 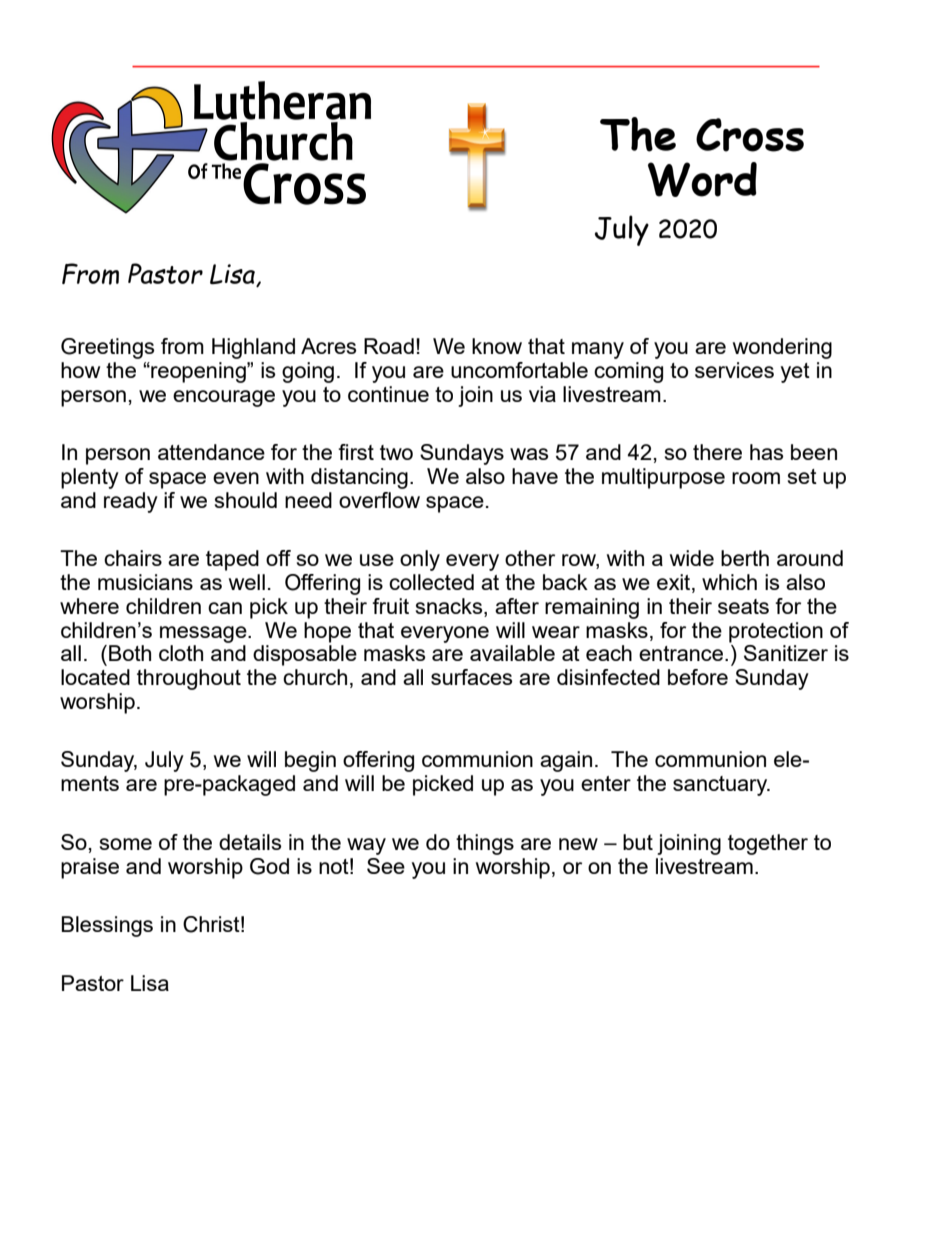 I want to click on throughout, so click(x=189, y=679).
